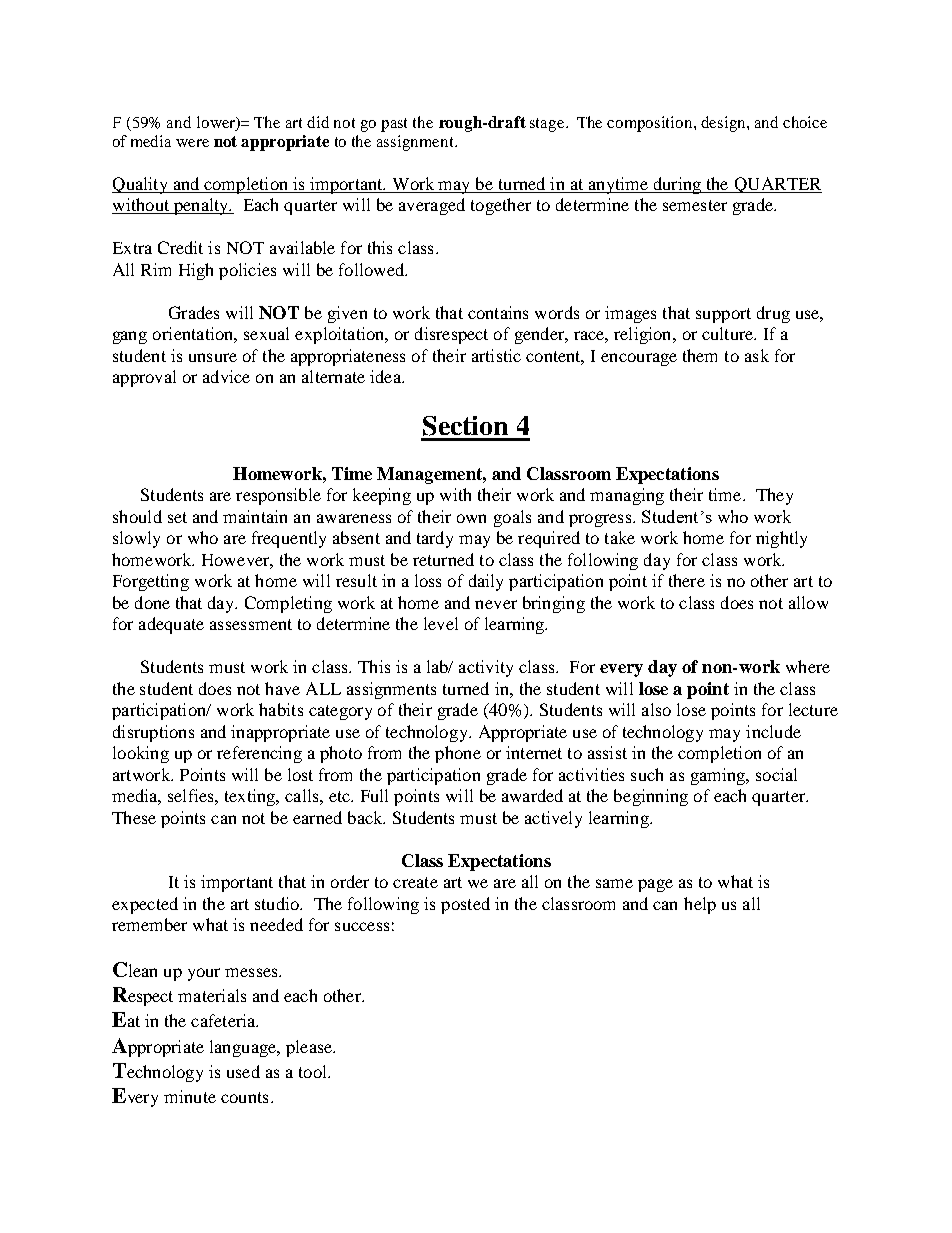 The height and width of the screenshot is (1233, 952). Describe the element at coordinates (719, 776) in the screenshot. I see `gaming` at that location.
